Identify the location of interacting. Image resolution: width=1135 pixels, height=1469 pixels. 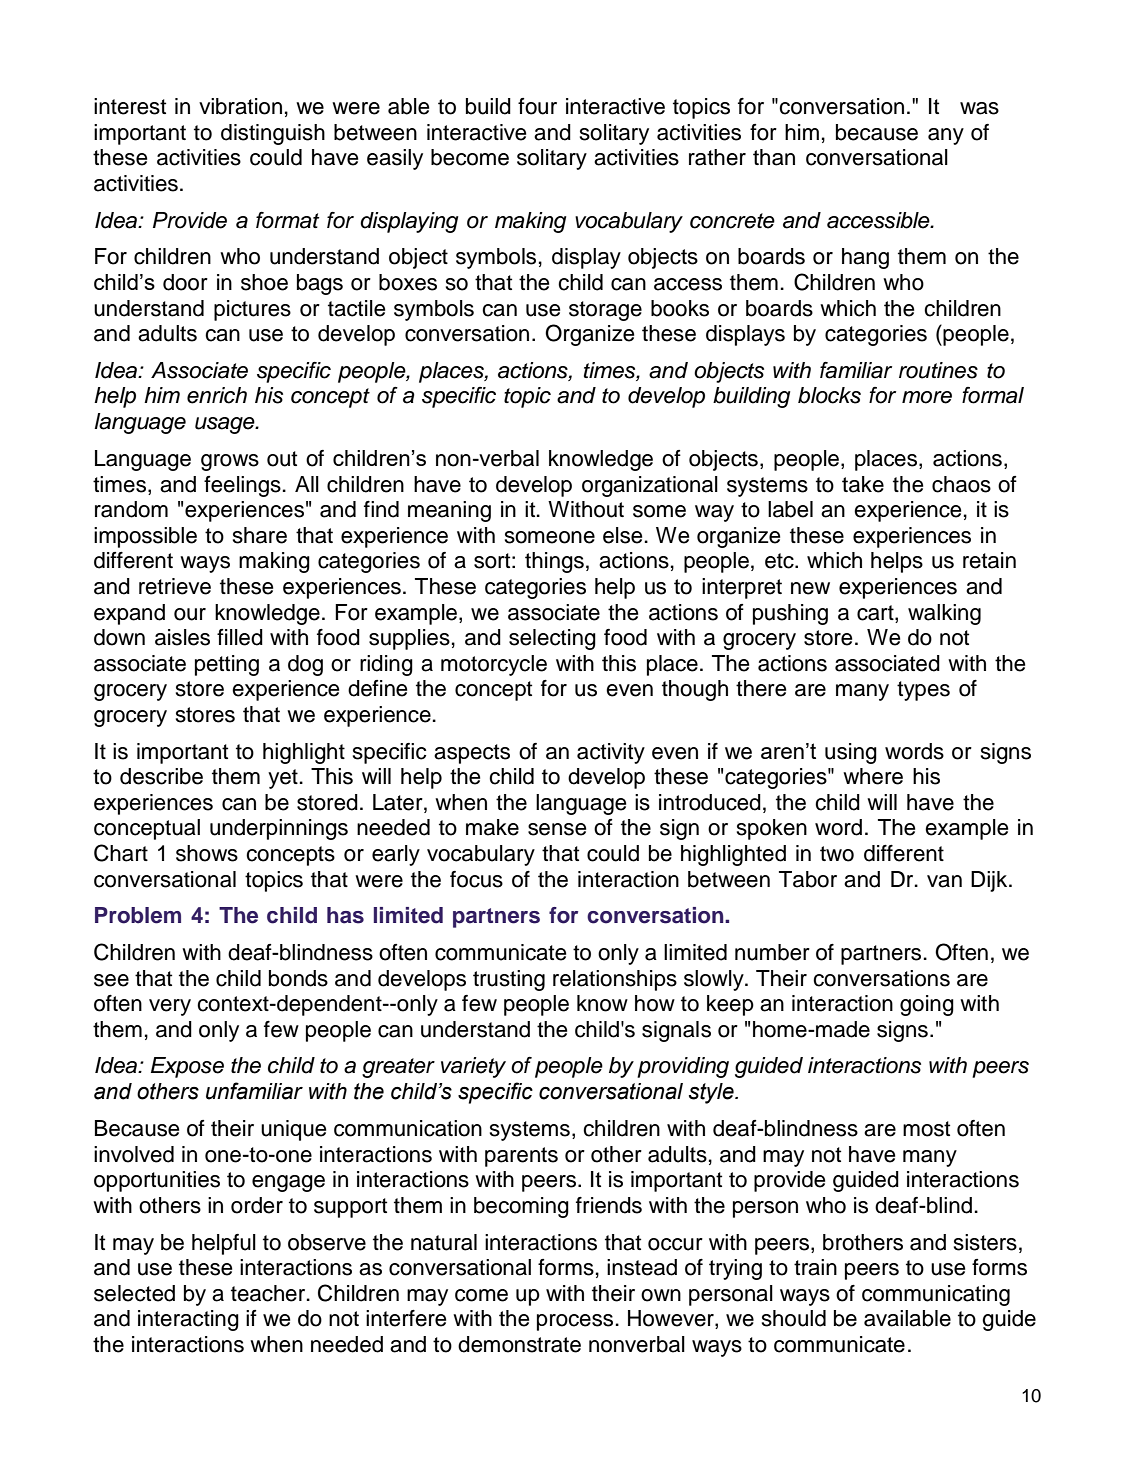
(188, 1320).
